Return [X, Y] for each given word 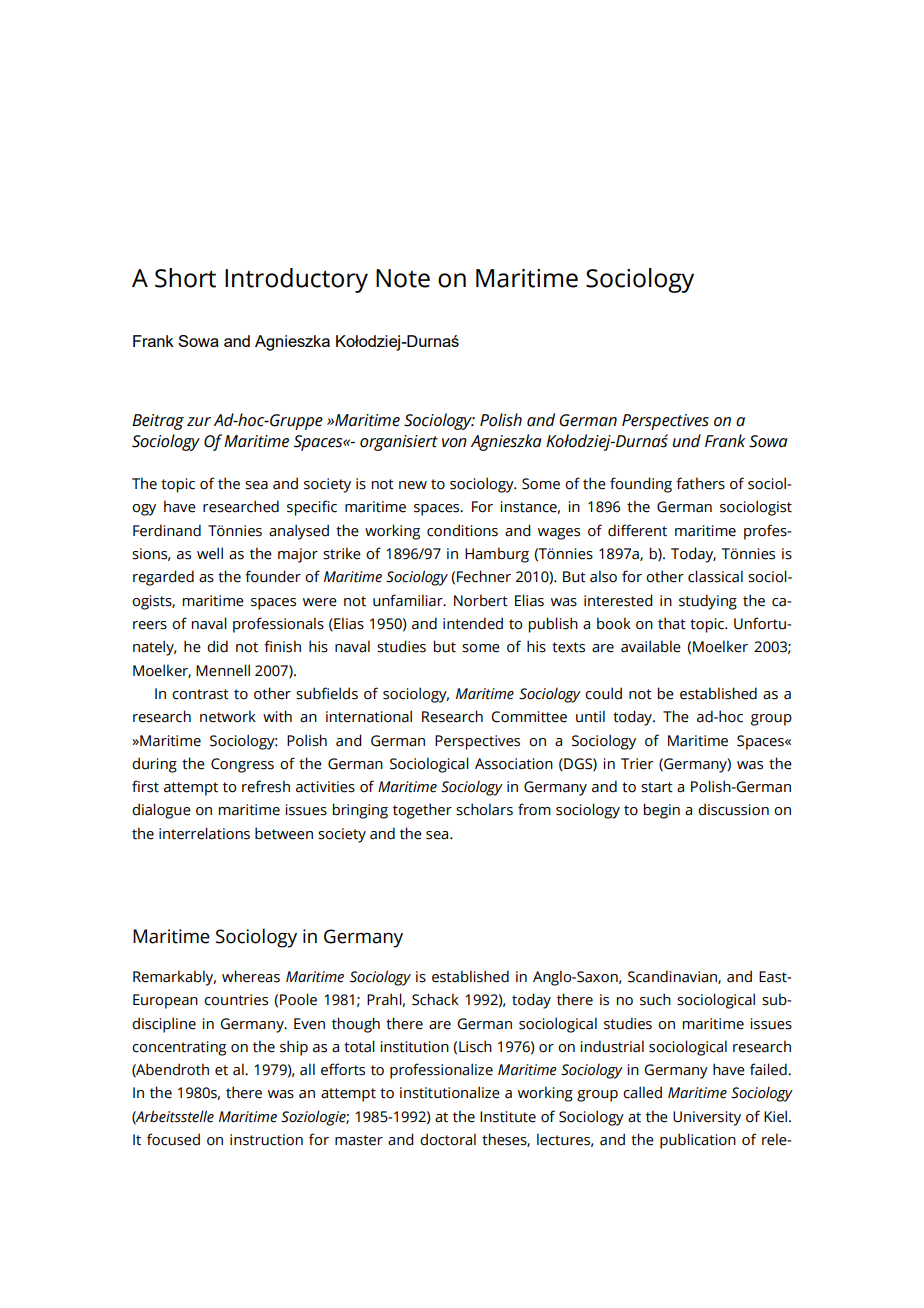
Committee [529, 717]
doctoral [448, 1139]
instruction [266, 1140]
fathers [700, 483]
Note [403, 278]
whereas [251, 976]
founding [641, 485]
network [228, 716]
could [603, 693]
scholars [484, 809]
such [655, 999]
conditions [462, 530]
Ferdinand [167, 530]
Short [185, 278]
